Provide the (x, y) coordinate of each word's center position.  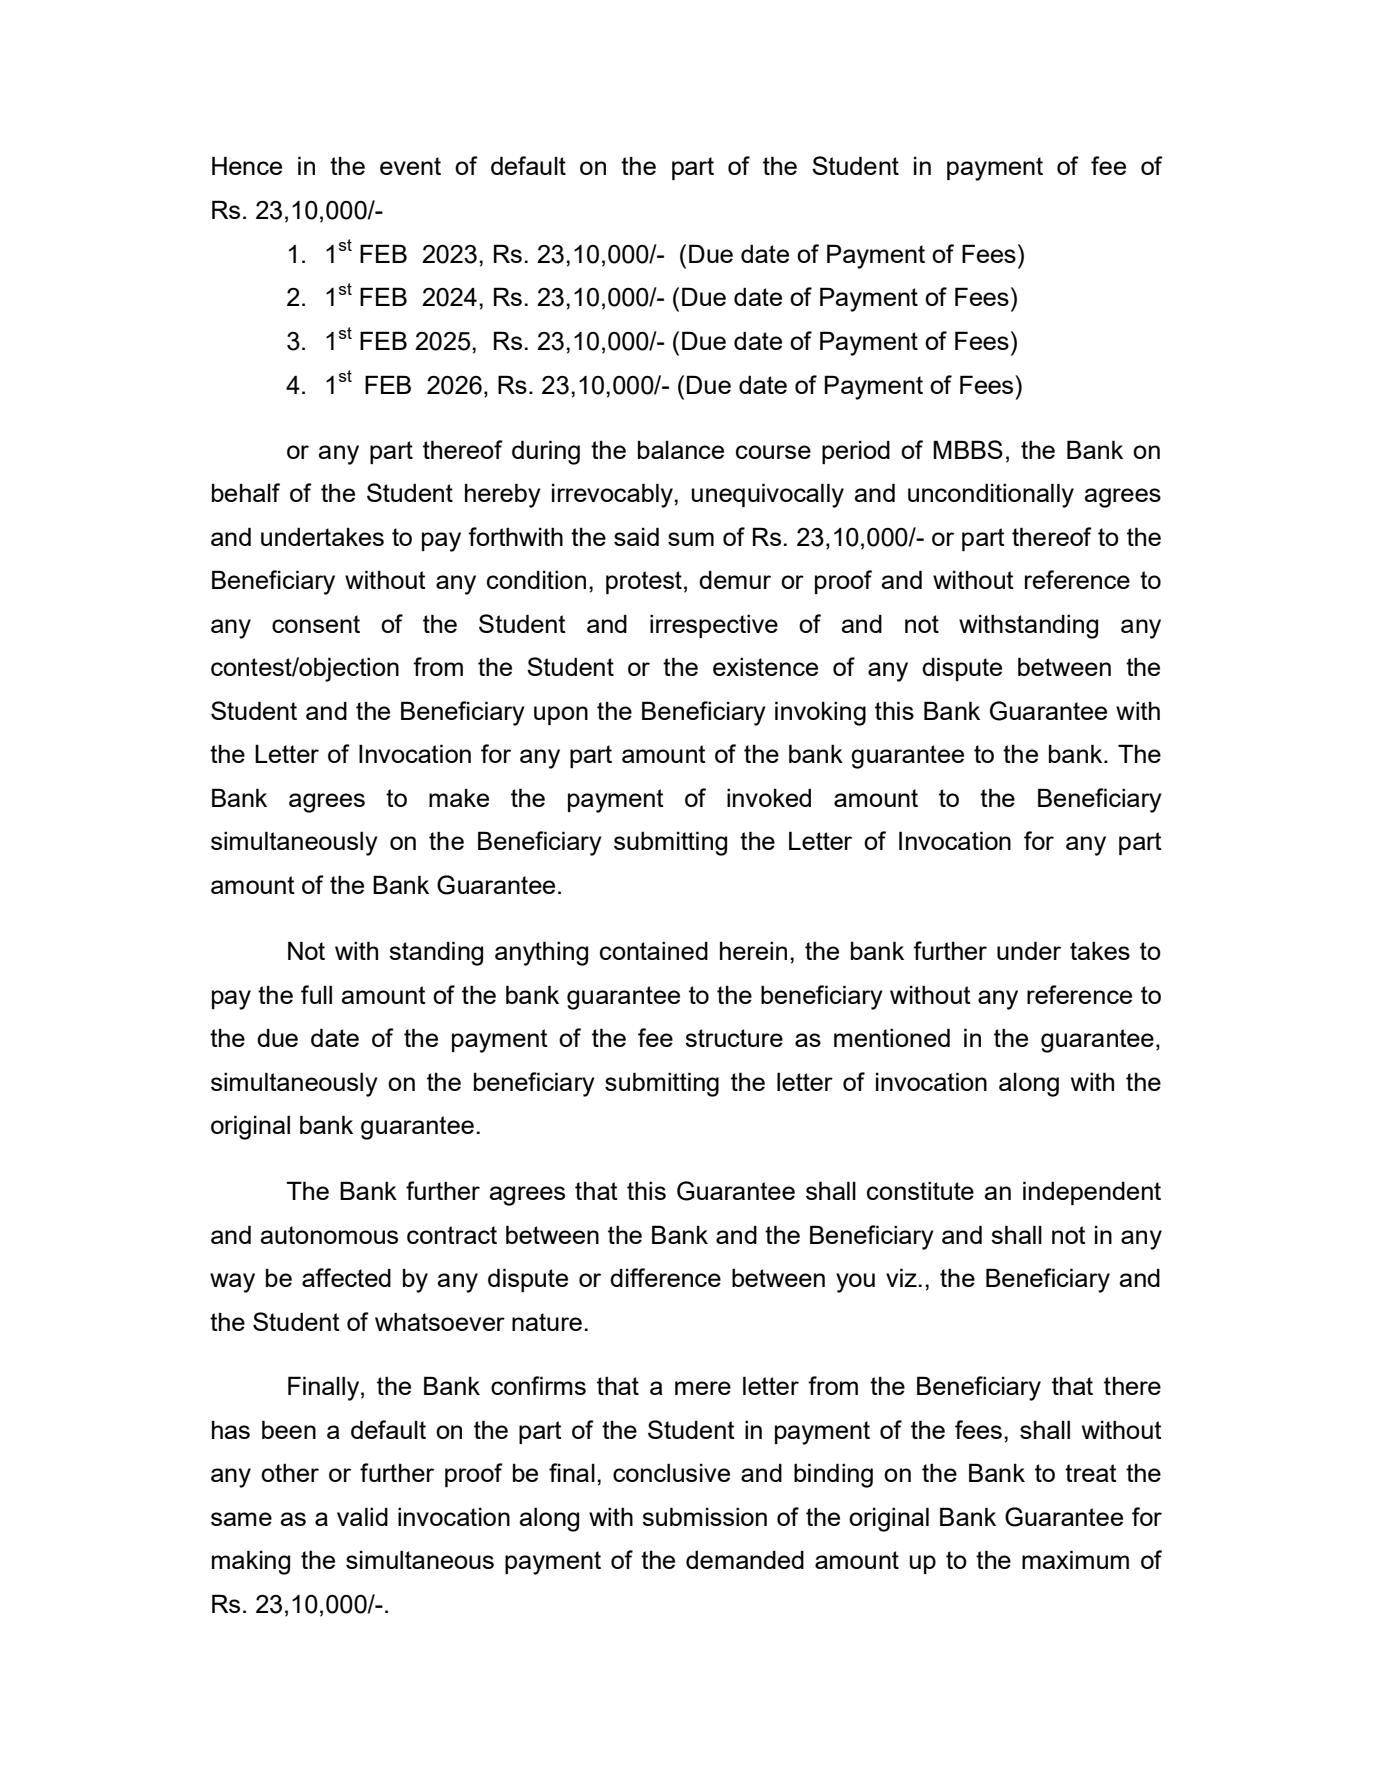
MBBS (968, 449)
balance (681, 450)
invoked (769, 797)
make (459, 798)
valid (362, 1516)
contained (654, 950)
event (410, 166)
